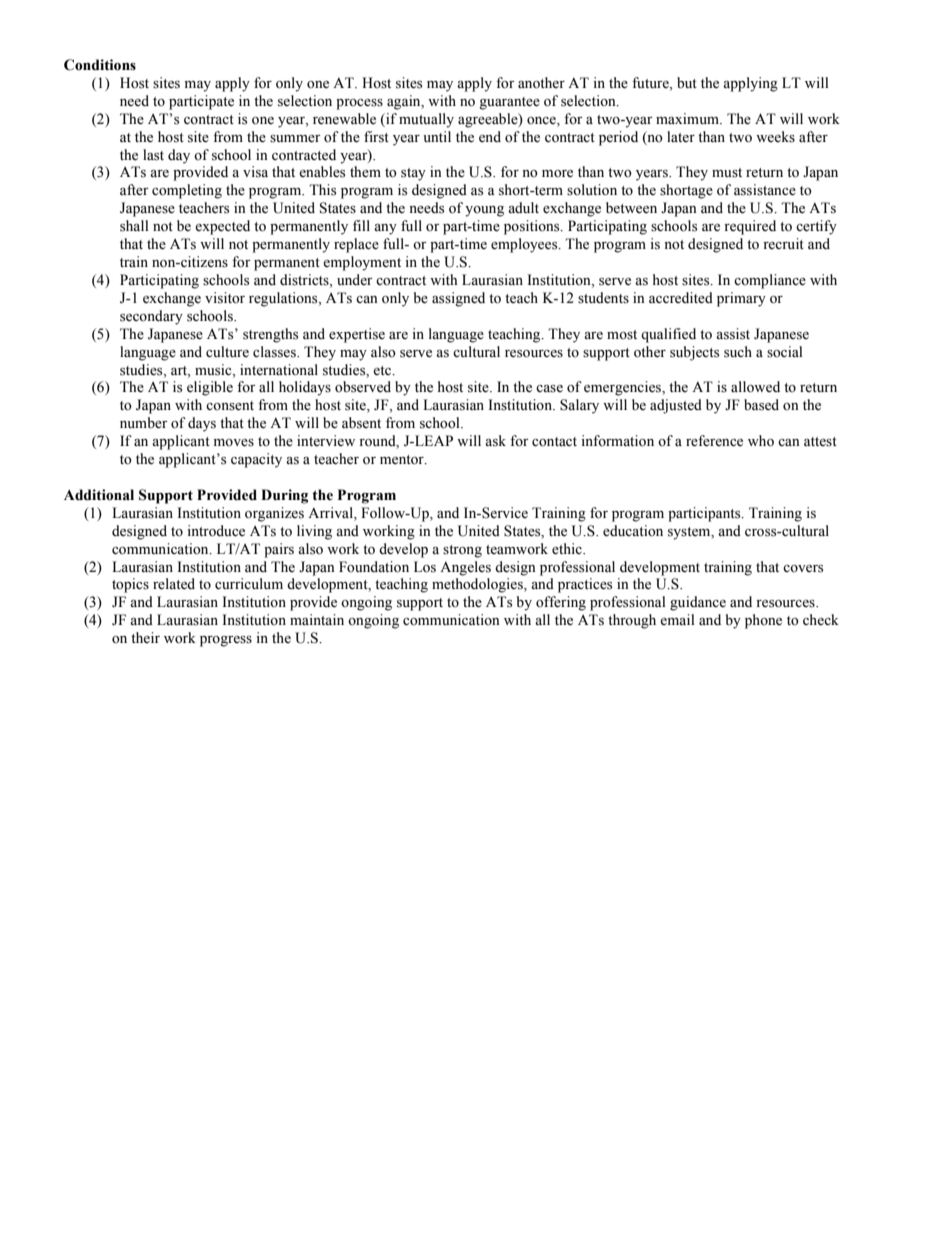  Describe the element at coordinates (525, 245) in the screenshot. I see `employees` at that location.
